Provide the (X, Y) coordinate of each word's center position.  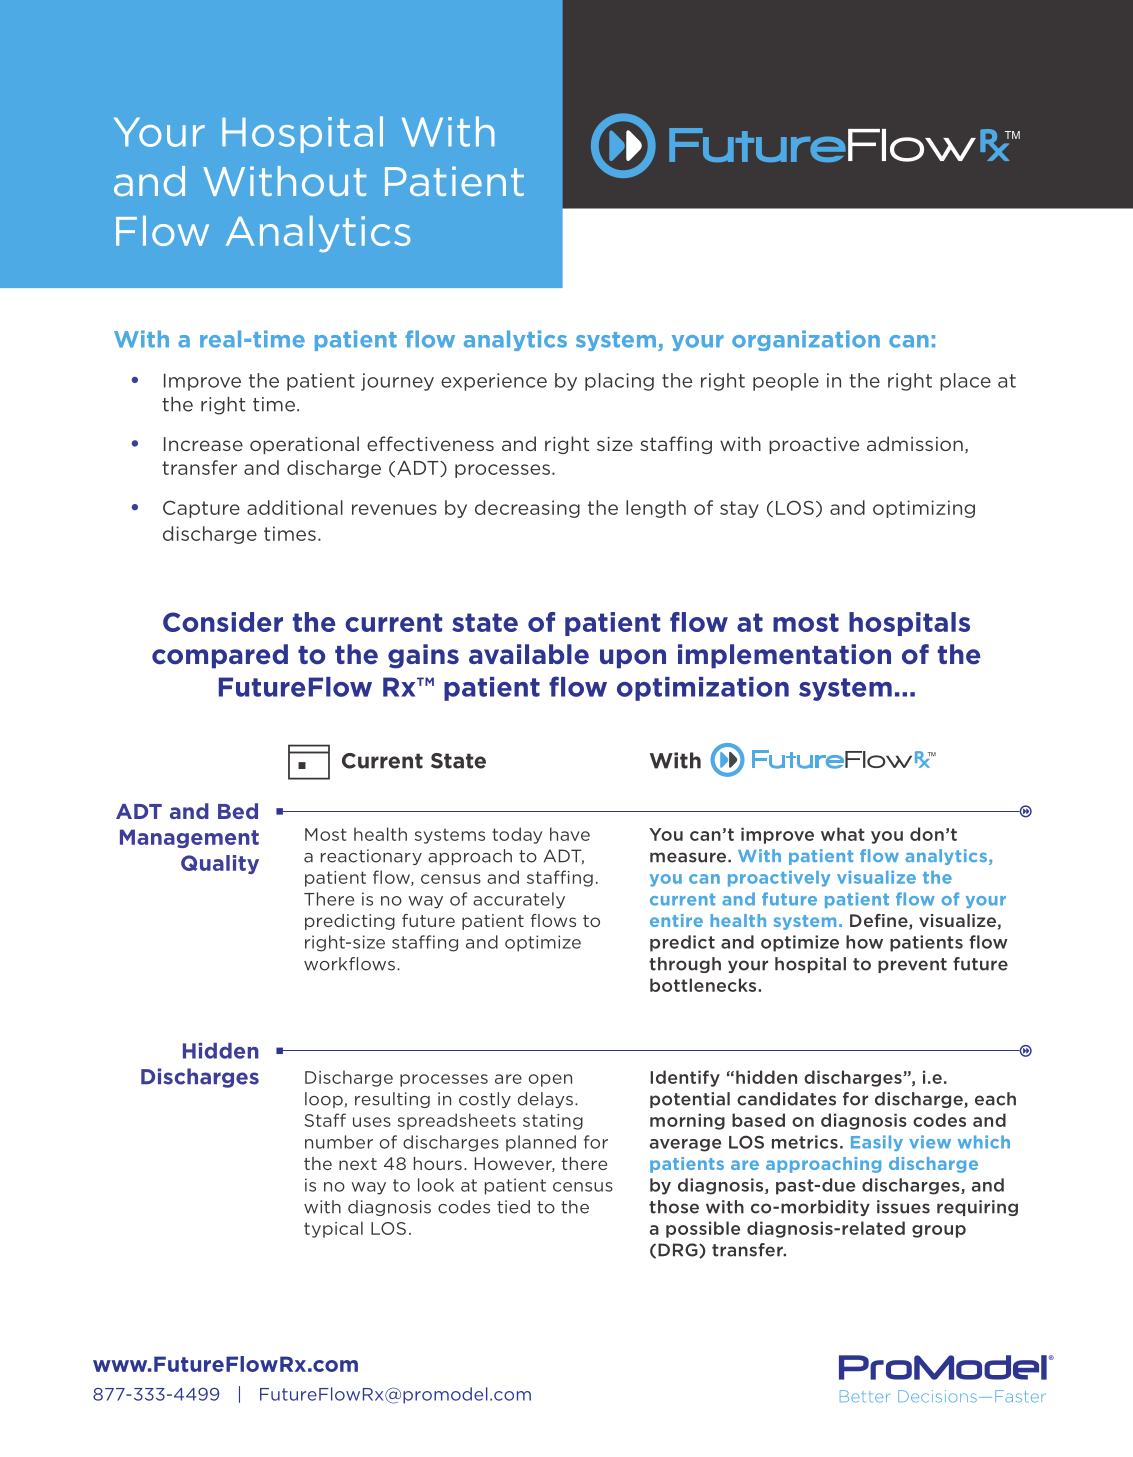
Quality (220, 864)
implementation (784, 656)
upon (633, 659)
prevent (912, 965)
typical (333, 1229)
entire (676, 920)
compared (220, 656)
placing (619, 382)
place (965, 382)
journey (397, 382)
